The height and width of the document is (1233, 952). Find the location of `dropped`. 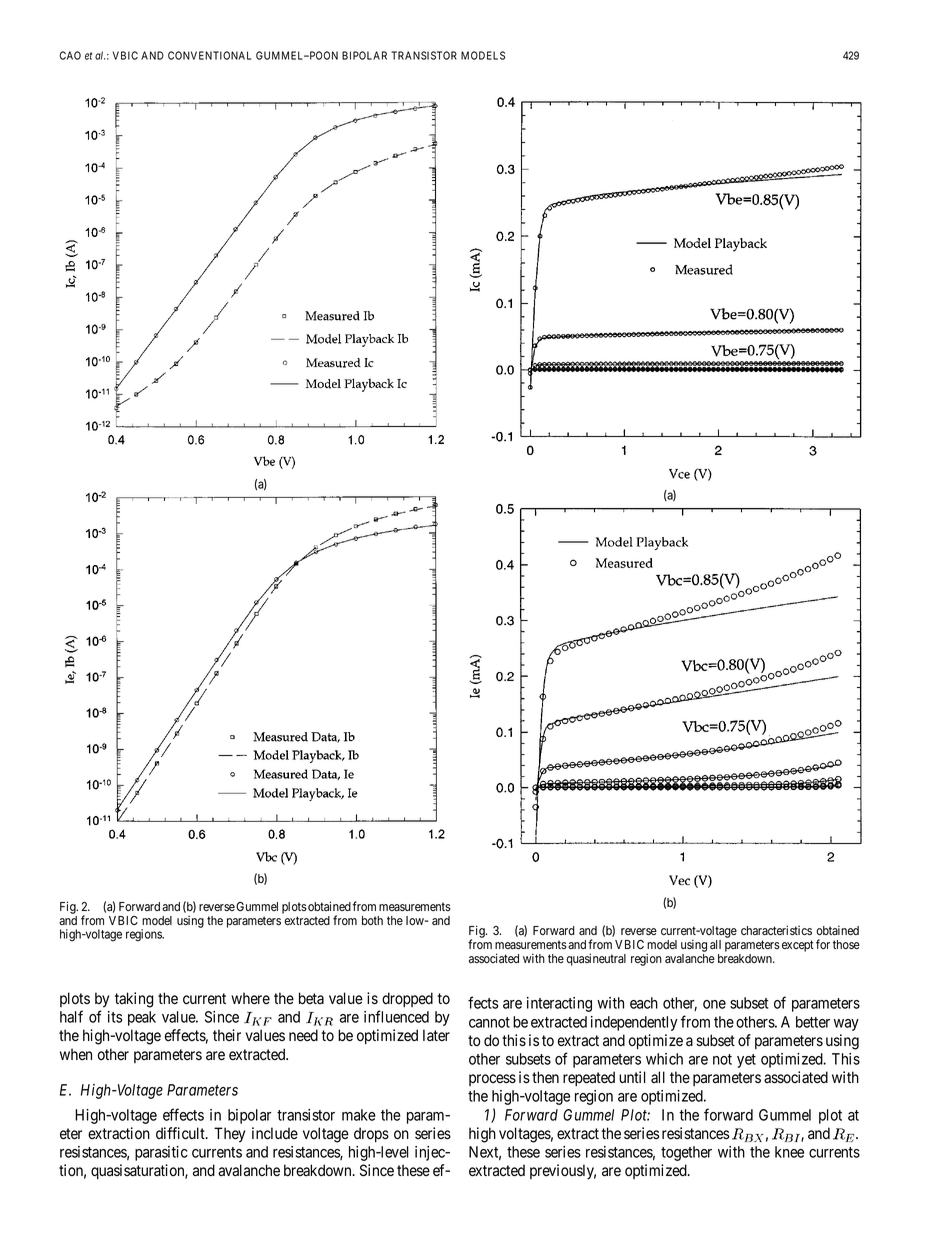

dropped is located at coordinates (407, 999).
